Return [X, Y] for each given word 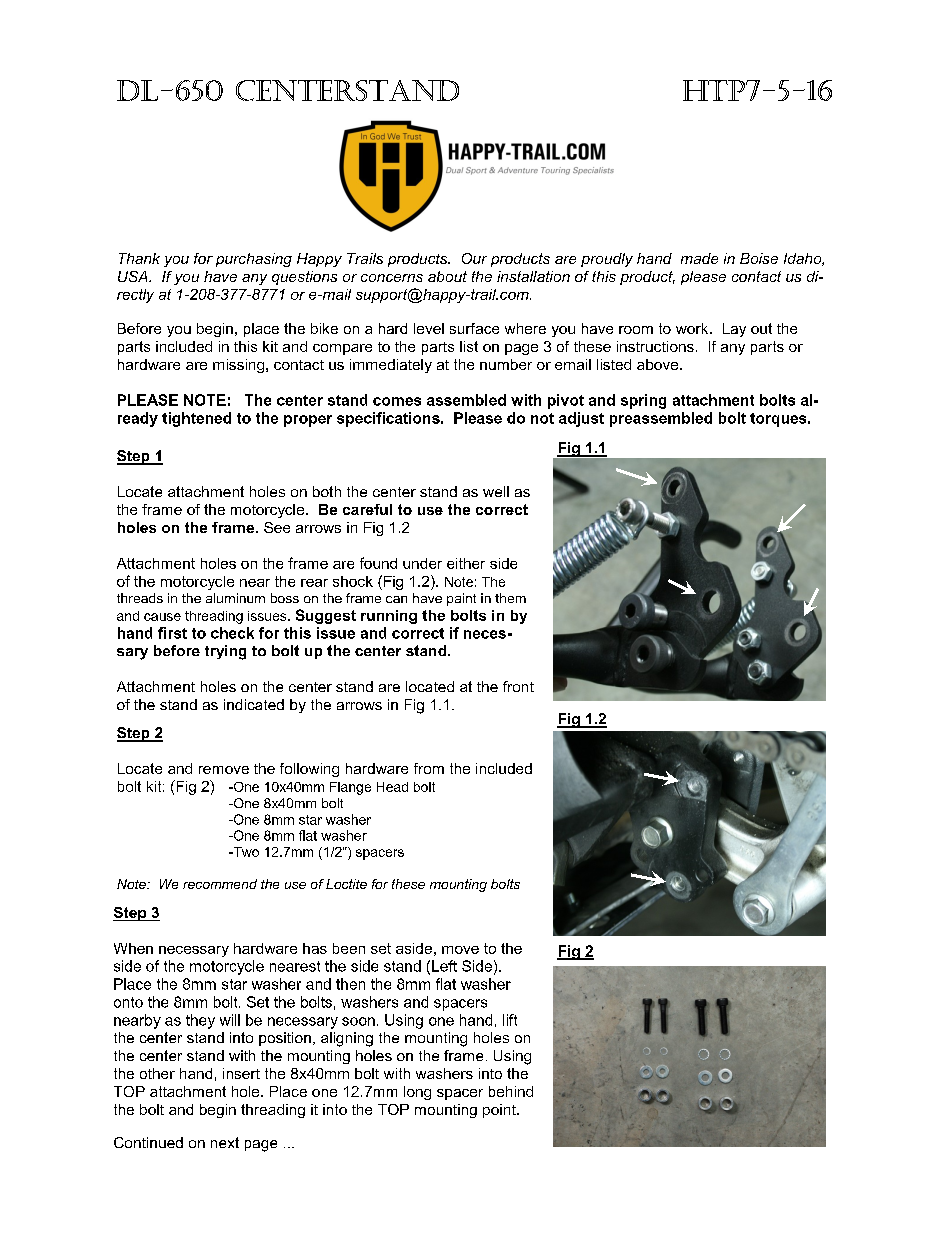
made [699, 258]
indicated [254, 704]
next [225, 1142]
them [510, 598]
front [518, 686]
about [447, 276]
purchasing [254, 260]
